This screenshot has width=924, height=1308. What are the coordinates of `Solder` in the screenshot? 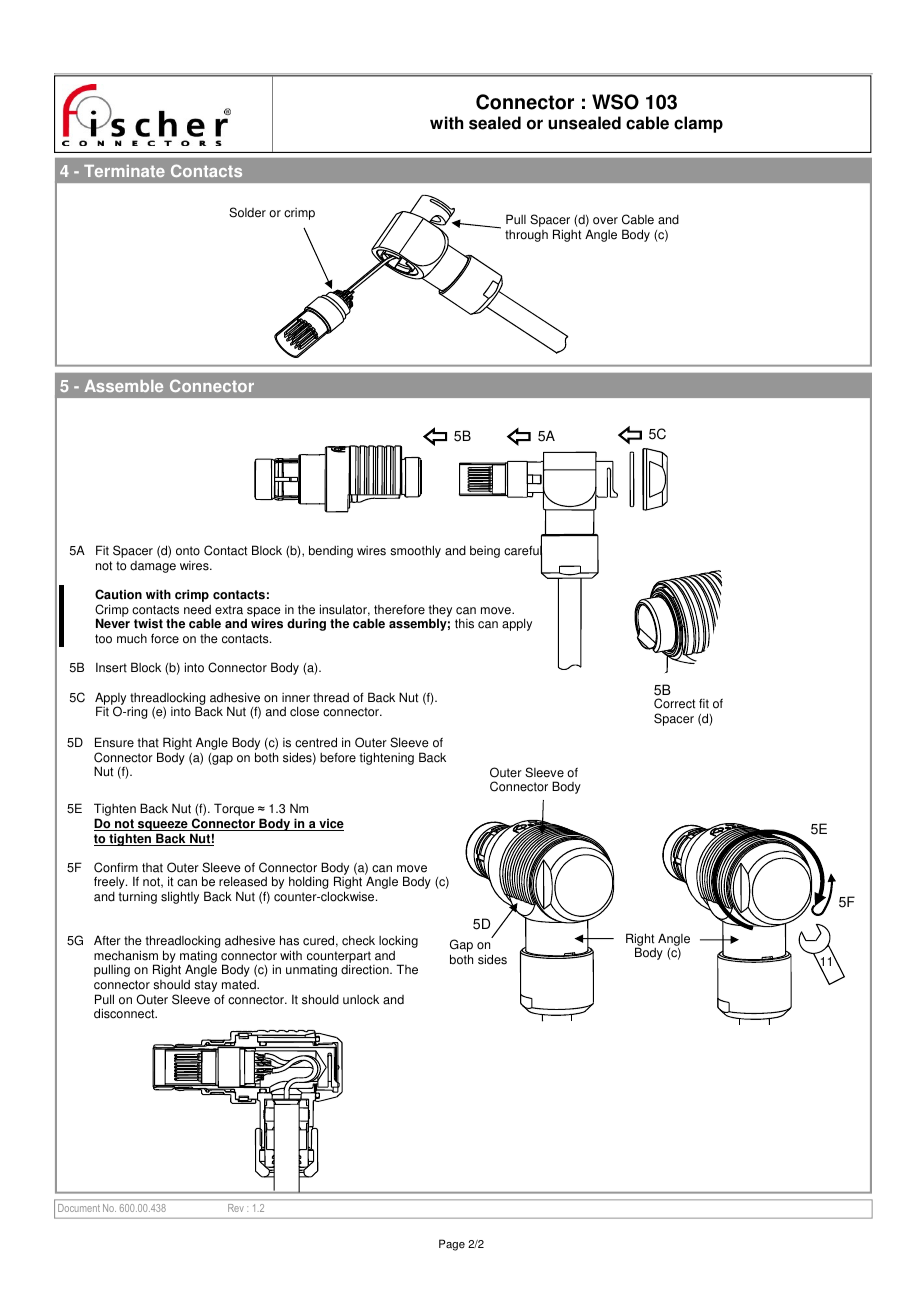 It's located at (247, 212).
